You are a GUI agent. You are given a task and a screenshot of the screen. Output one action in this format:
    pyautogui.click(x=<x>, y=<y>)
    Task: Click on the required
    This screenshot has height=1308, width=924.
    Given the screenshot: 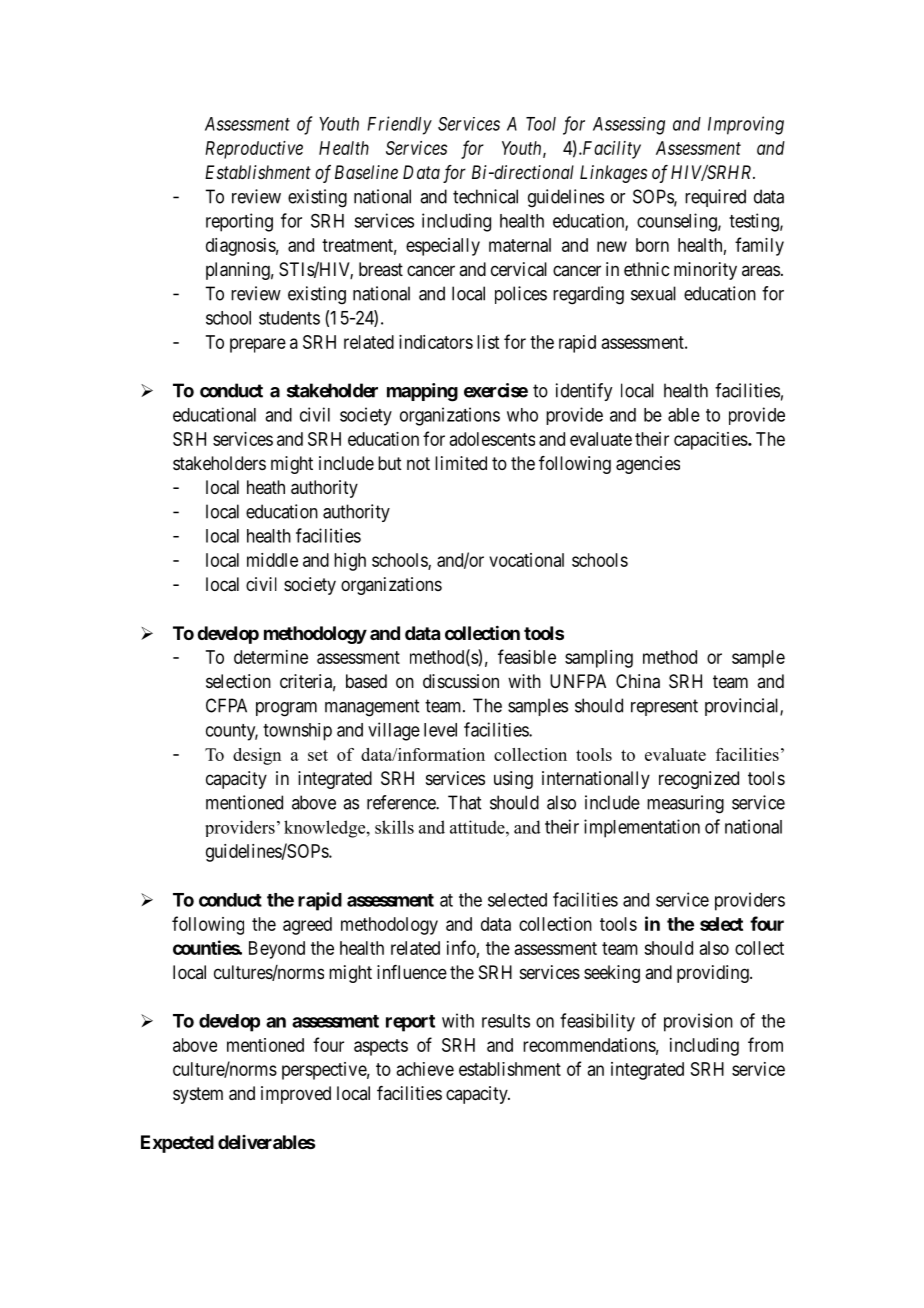 What is the action you would take?
    pyautogui.click(x=715, y=198)
